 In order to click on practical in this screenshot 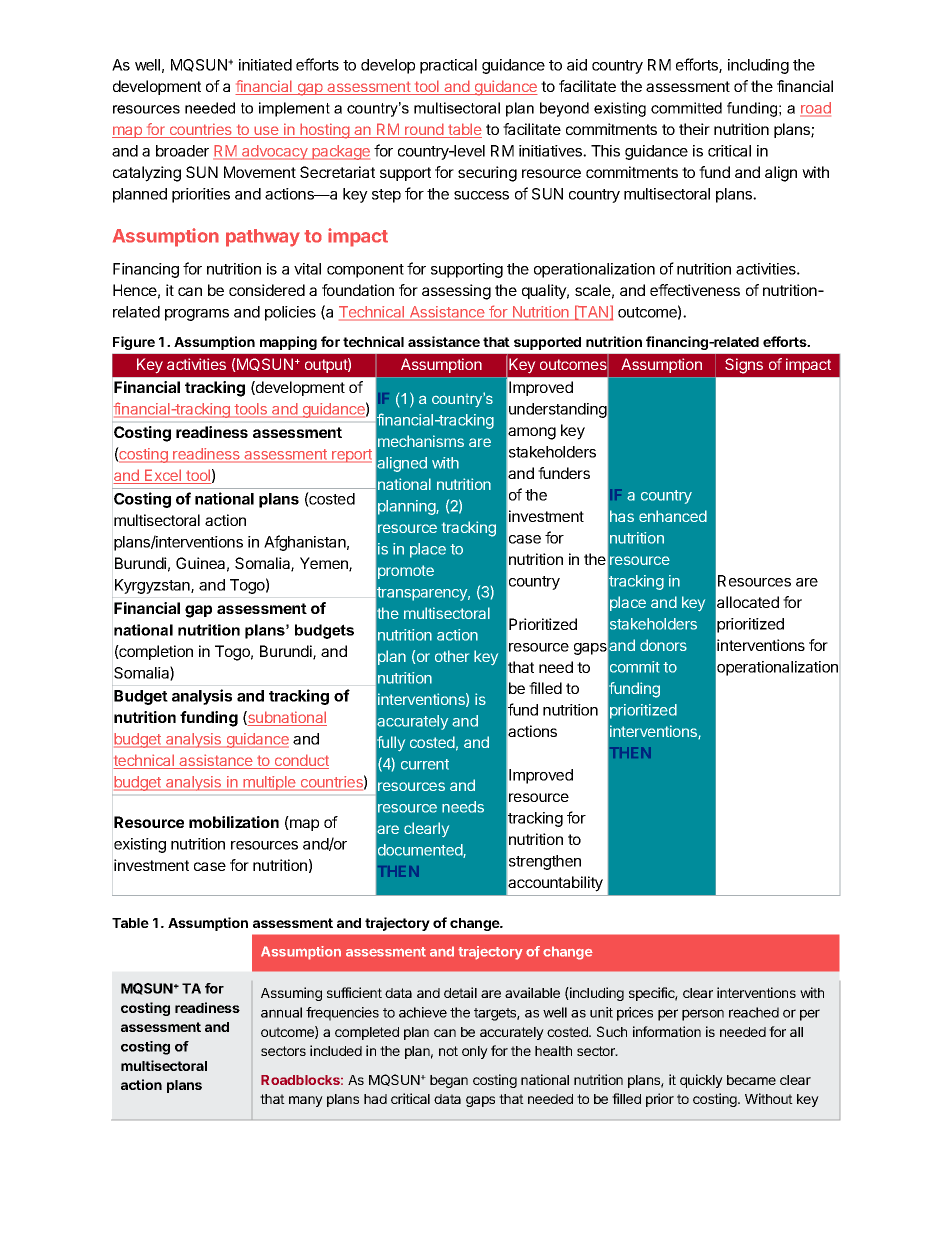, I will do `click(448, 66)`.
